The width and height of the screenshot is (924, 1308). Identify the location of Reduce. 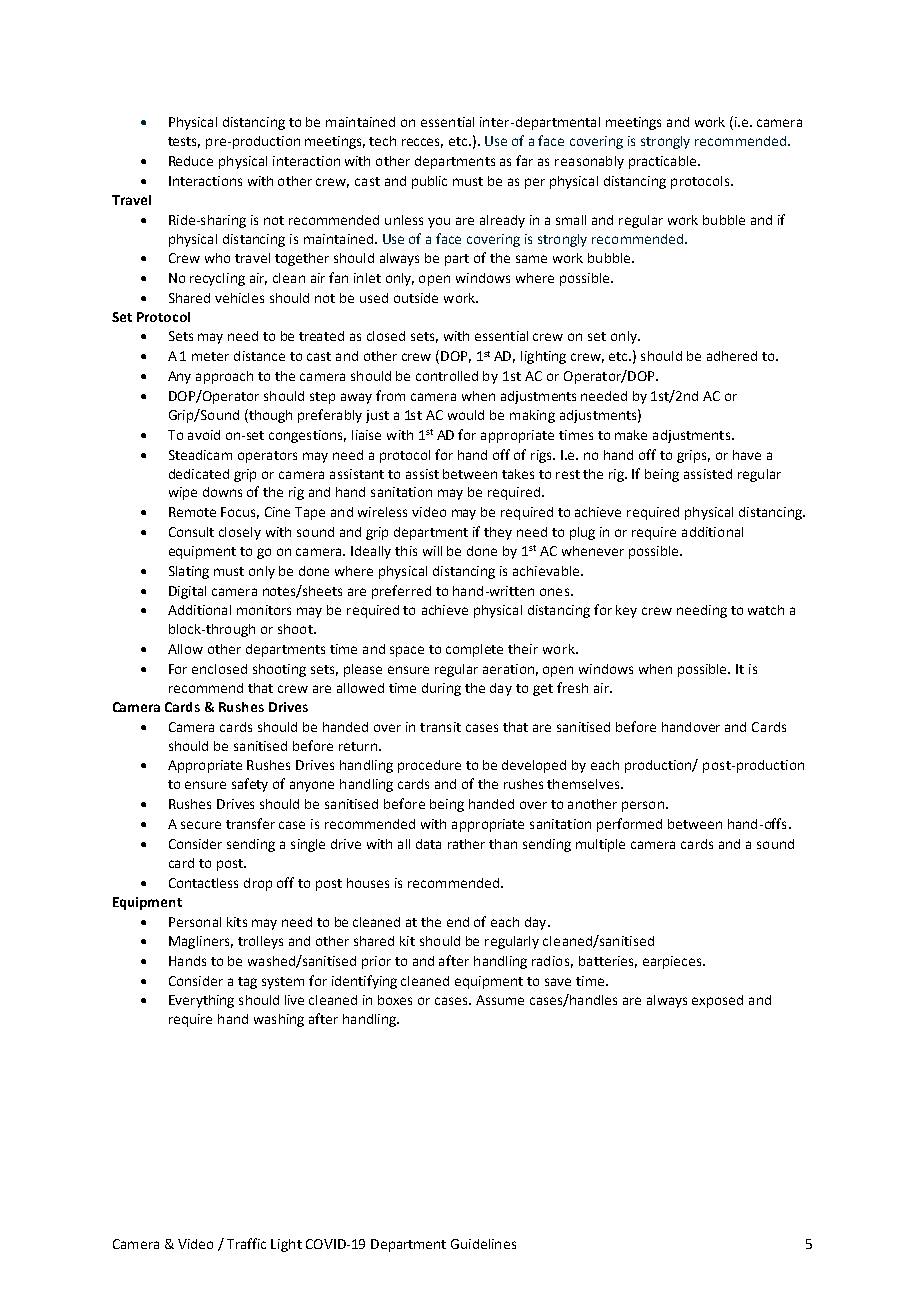
(191, 161).
